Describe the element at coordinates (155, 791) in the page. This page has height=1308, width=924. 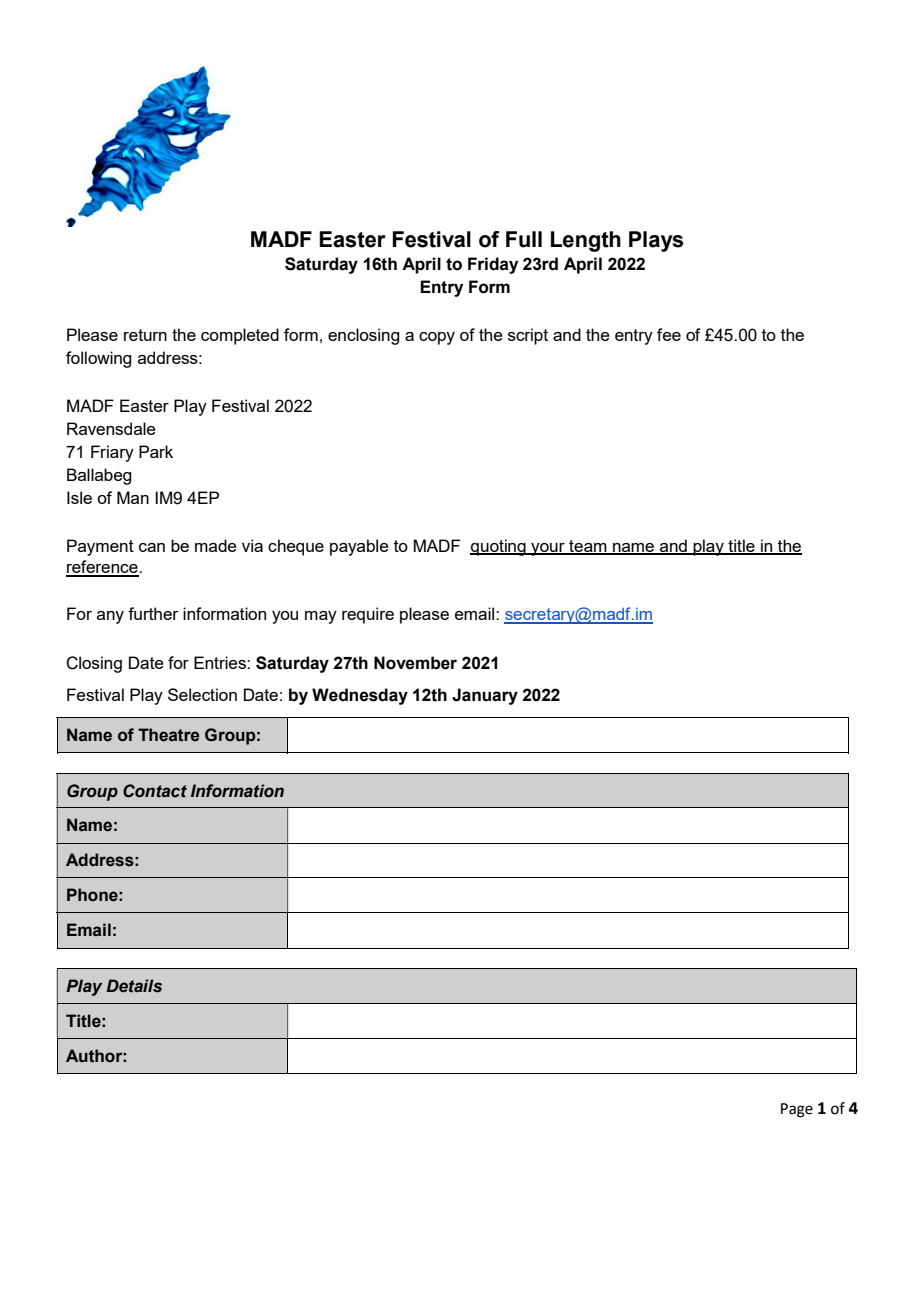
I see `Contact` at that location.
